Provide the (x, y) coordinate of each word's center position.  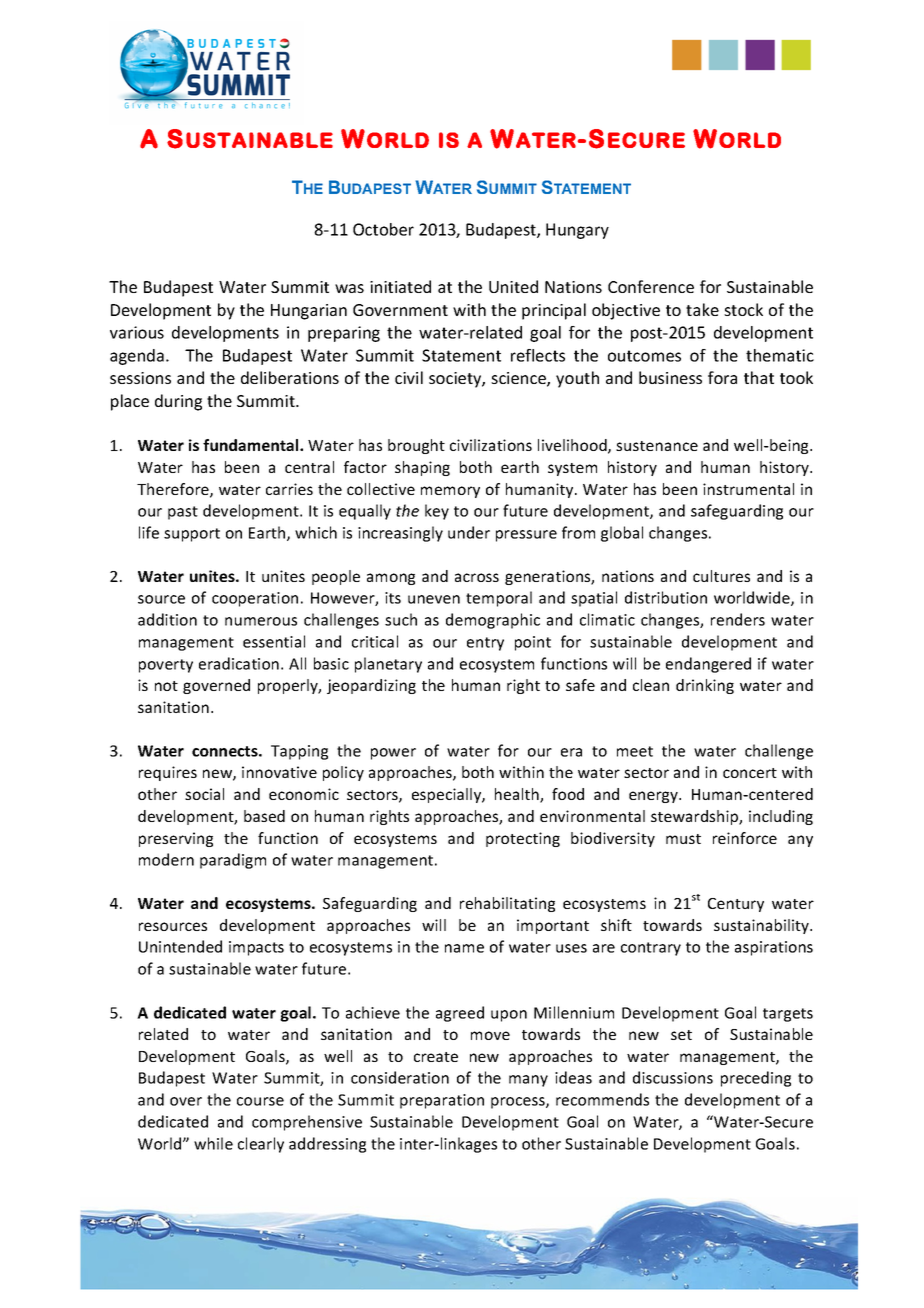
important (553, 926)
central (309, 467)
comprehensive (307, 1123)
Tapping (299, 752)
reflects (538, 355)
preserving (176, 839)
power (393, 754)
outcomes (644, 356)
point (533, 643)
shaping (422, 468)
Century (736, 905)
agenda (137, 357)
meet (635, 751)
